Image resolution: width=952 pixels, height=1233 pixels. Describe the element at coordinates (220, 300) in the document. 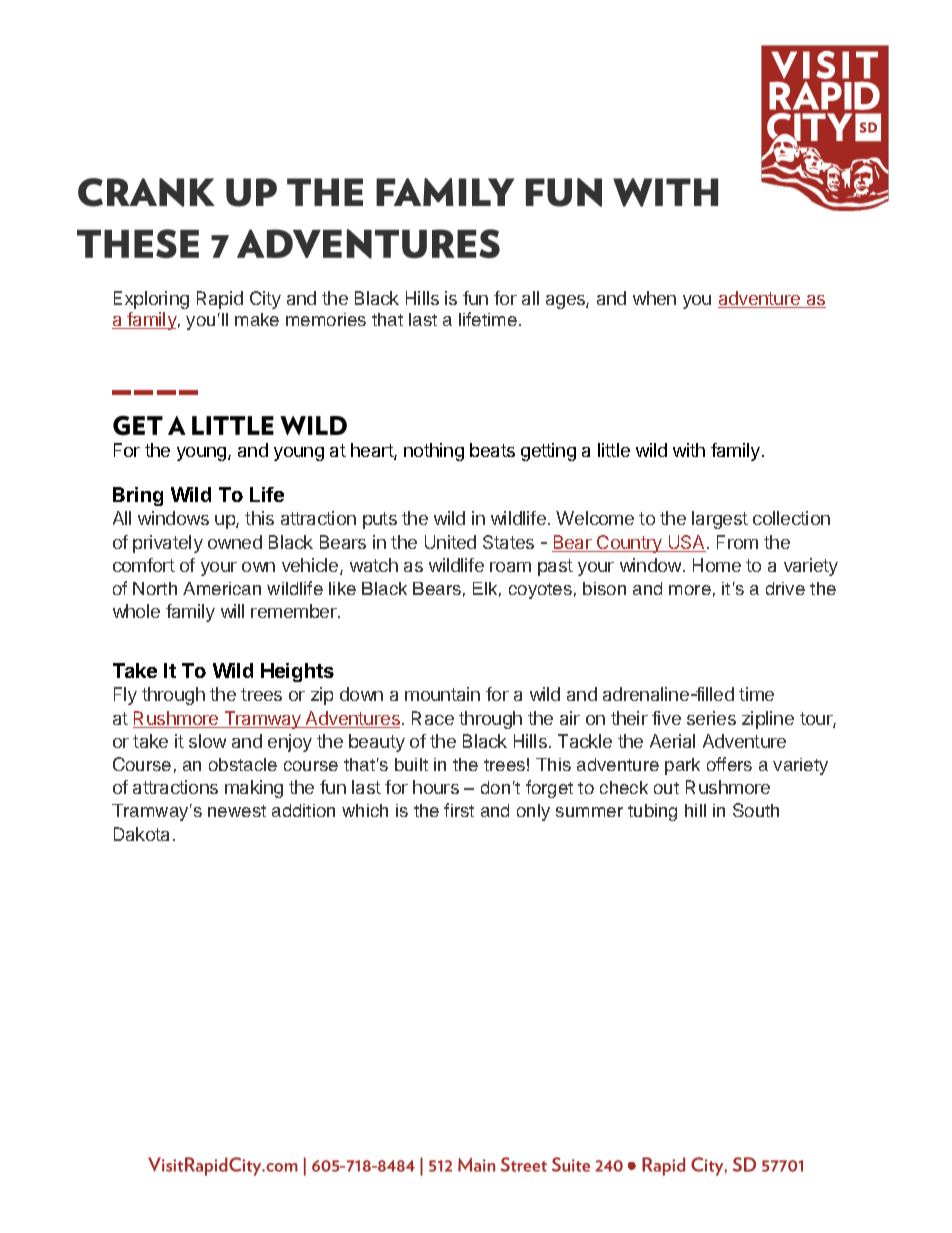

I see `Rapid` at that location.
